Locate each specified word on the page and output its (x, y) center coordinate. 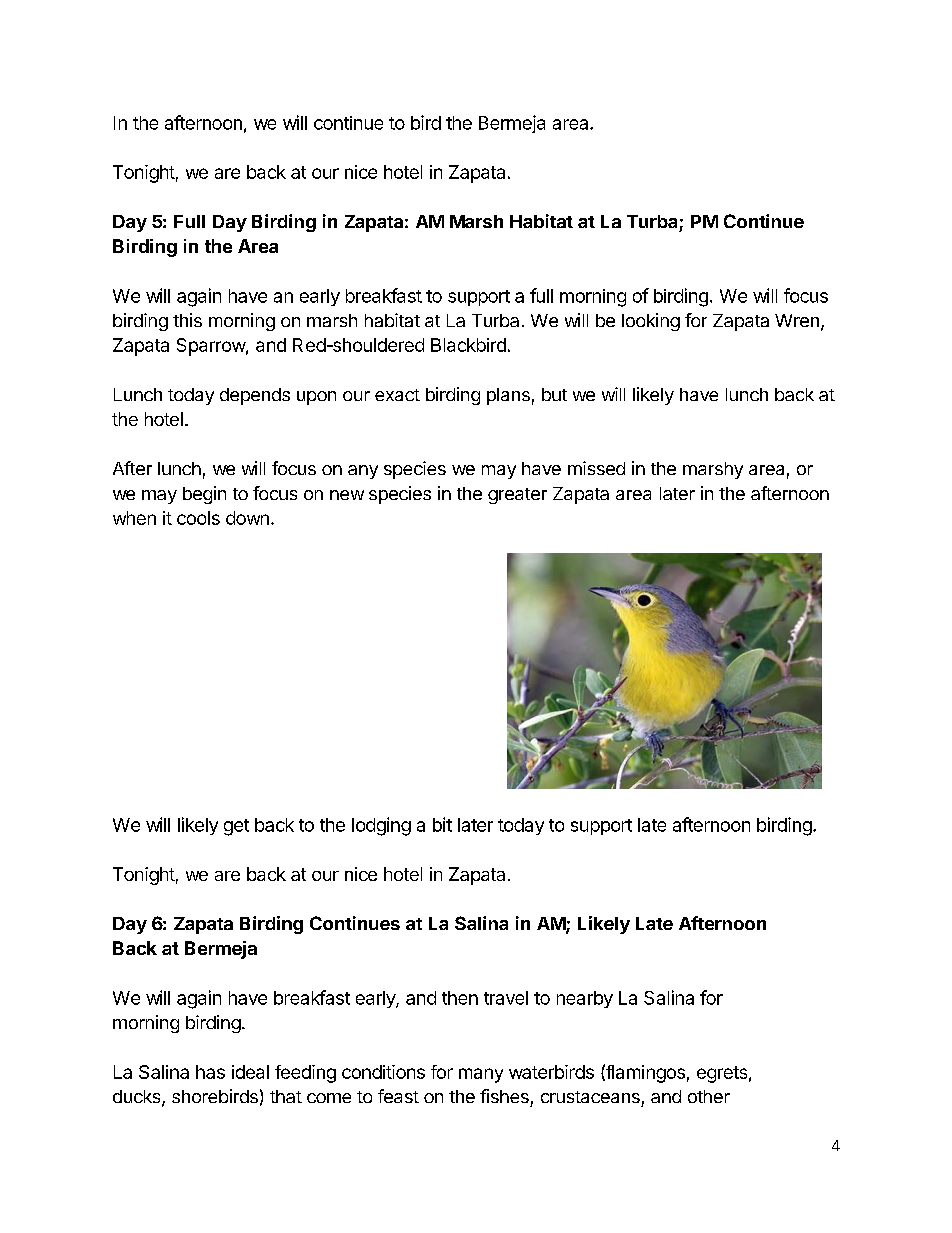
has (210, 1072)
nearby (585, 999)
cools (198, 518)
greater (517, 496)
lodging (381, 826)
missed (596, 468)
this (187, 320)
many (481, 1075)
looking (651, 322)
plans (508, 396)
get (236, 827)
